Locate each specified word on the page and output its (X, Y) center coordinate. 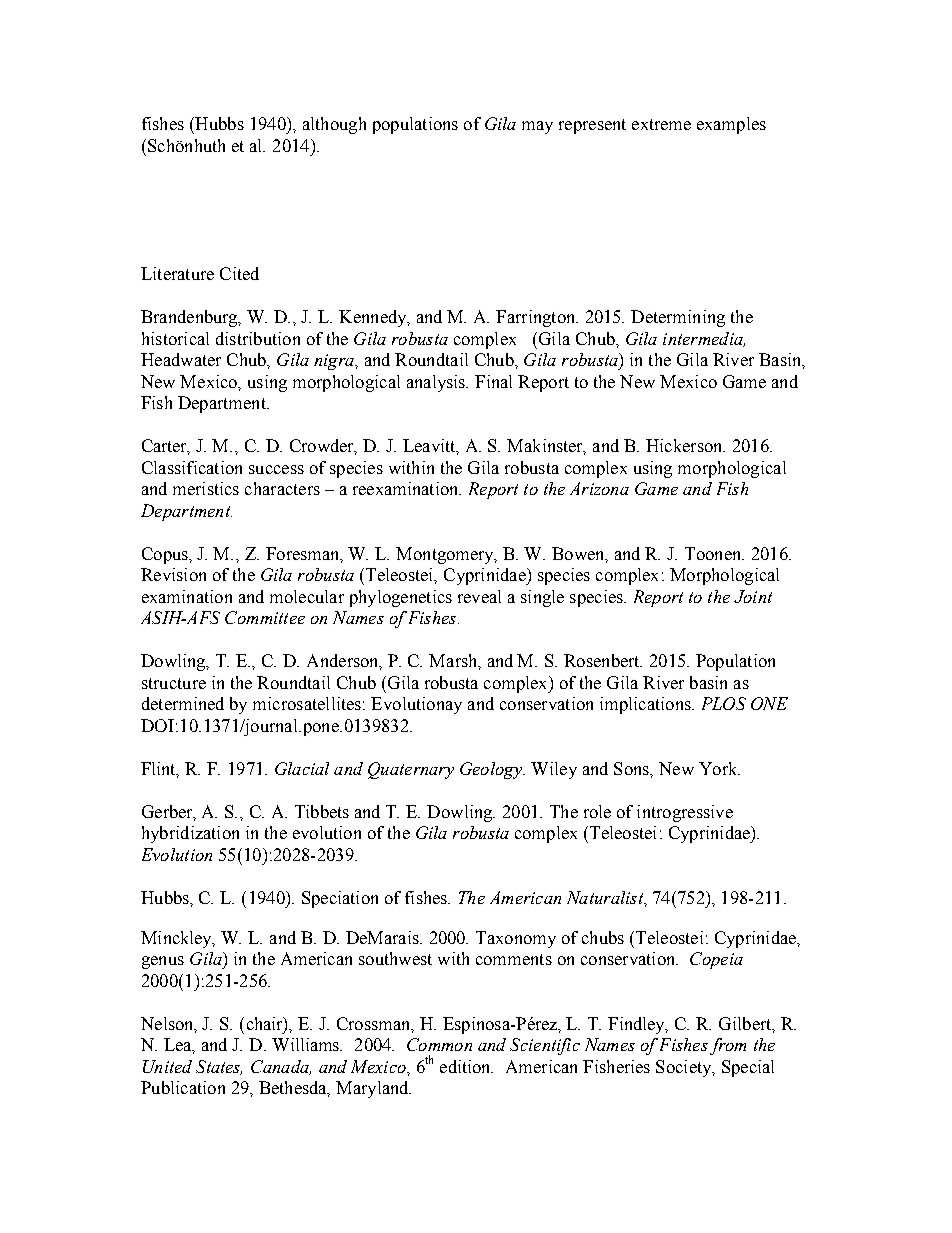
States (219, 1067)
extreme (661, 124)
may (537, 127)
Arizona (599, 488)
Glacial (302, 768)
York (719, 768)
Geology (492, 770)
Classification (192, 467)
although (334, 125)
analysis (437, 383)
